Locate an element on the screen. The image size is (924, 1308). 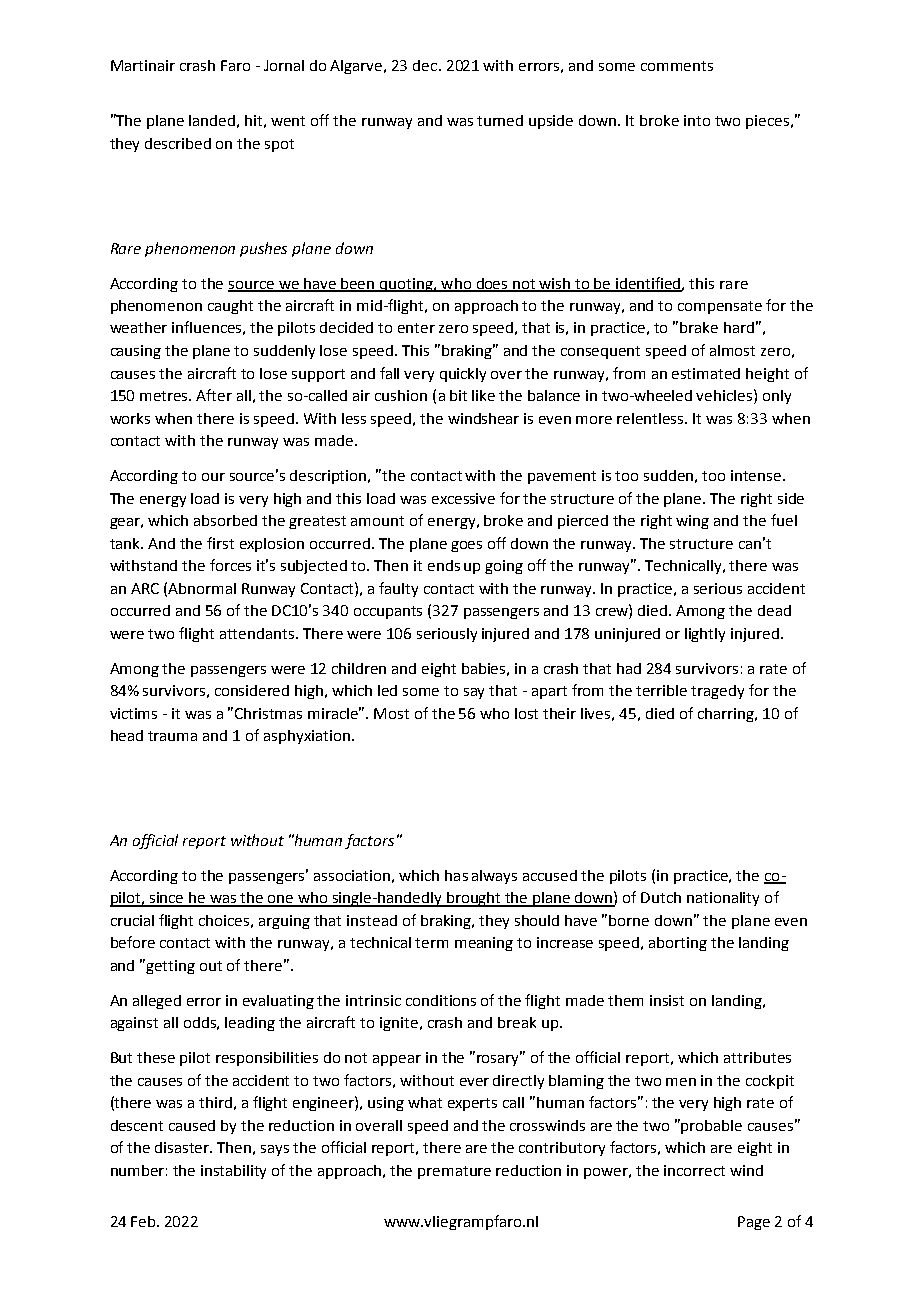
nationality is located at coordinates (723, 899).
